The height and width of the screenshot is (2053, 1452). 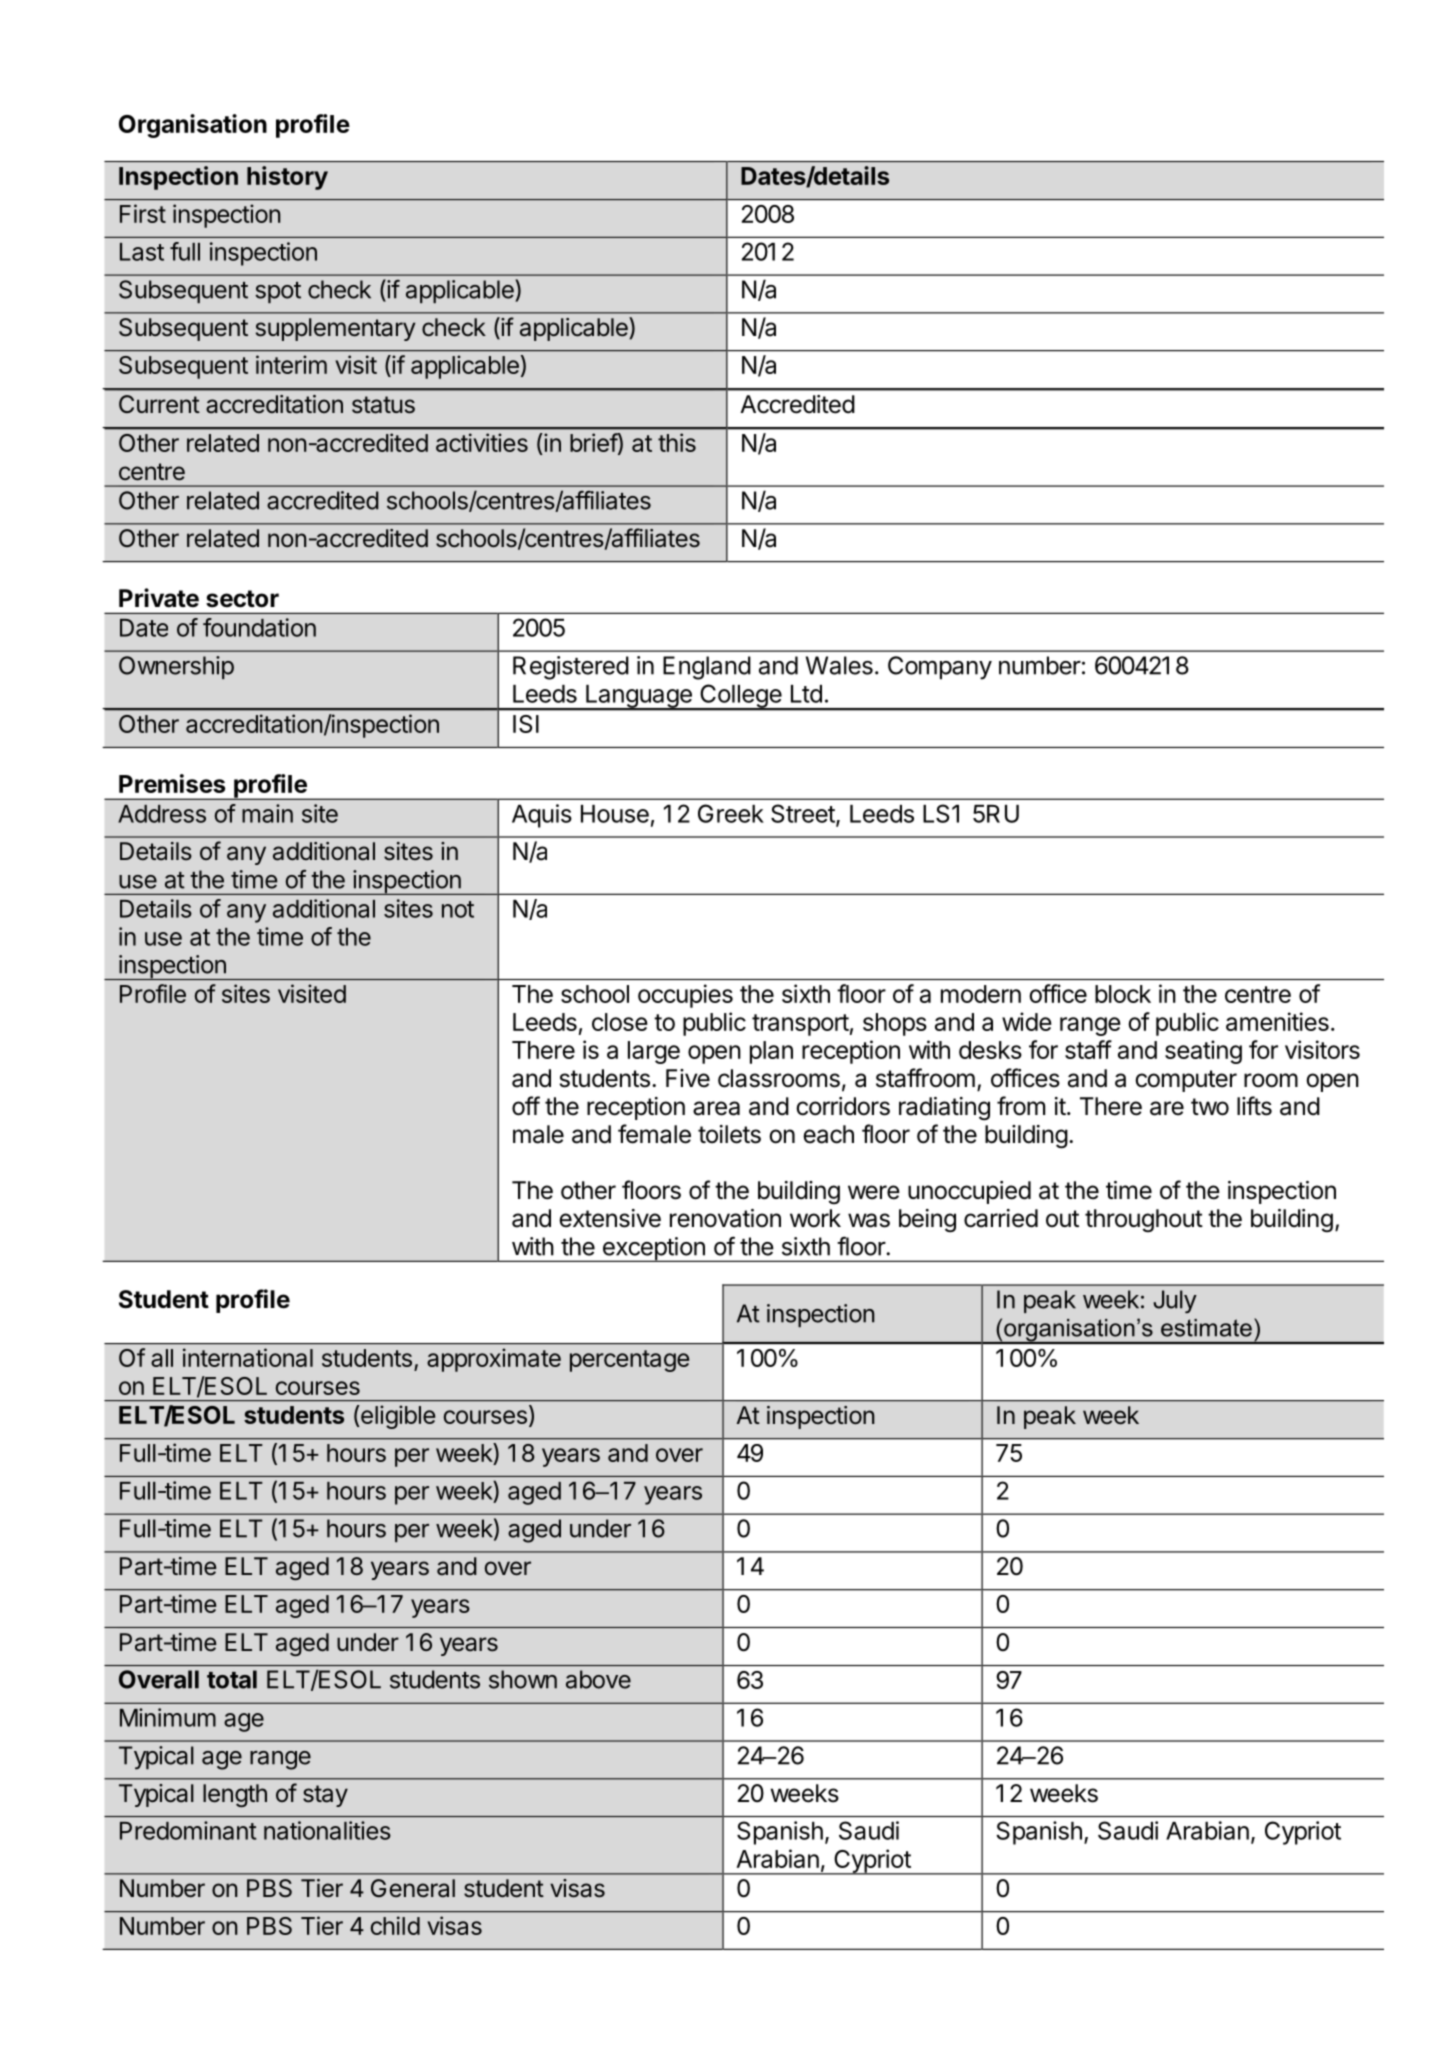 What do you see at coordinates (267, 813) in the screenshot?
I see `main` at bounding box center [267, 813].
